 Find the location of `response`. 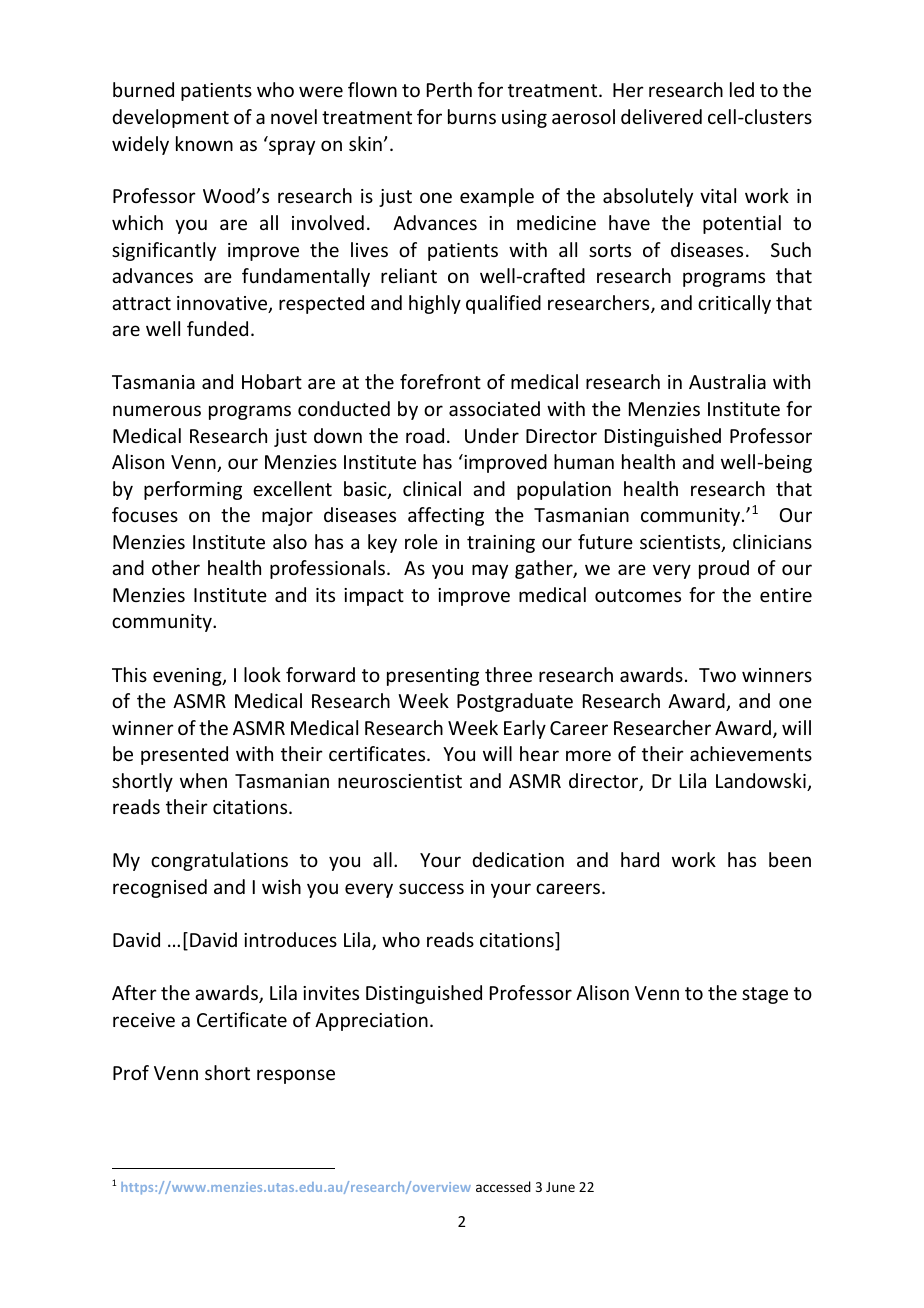

response is located at coordinates (296, 1076).
